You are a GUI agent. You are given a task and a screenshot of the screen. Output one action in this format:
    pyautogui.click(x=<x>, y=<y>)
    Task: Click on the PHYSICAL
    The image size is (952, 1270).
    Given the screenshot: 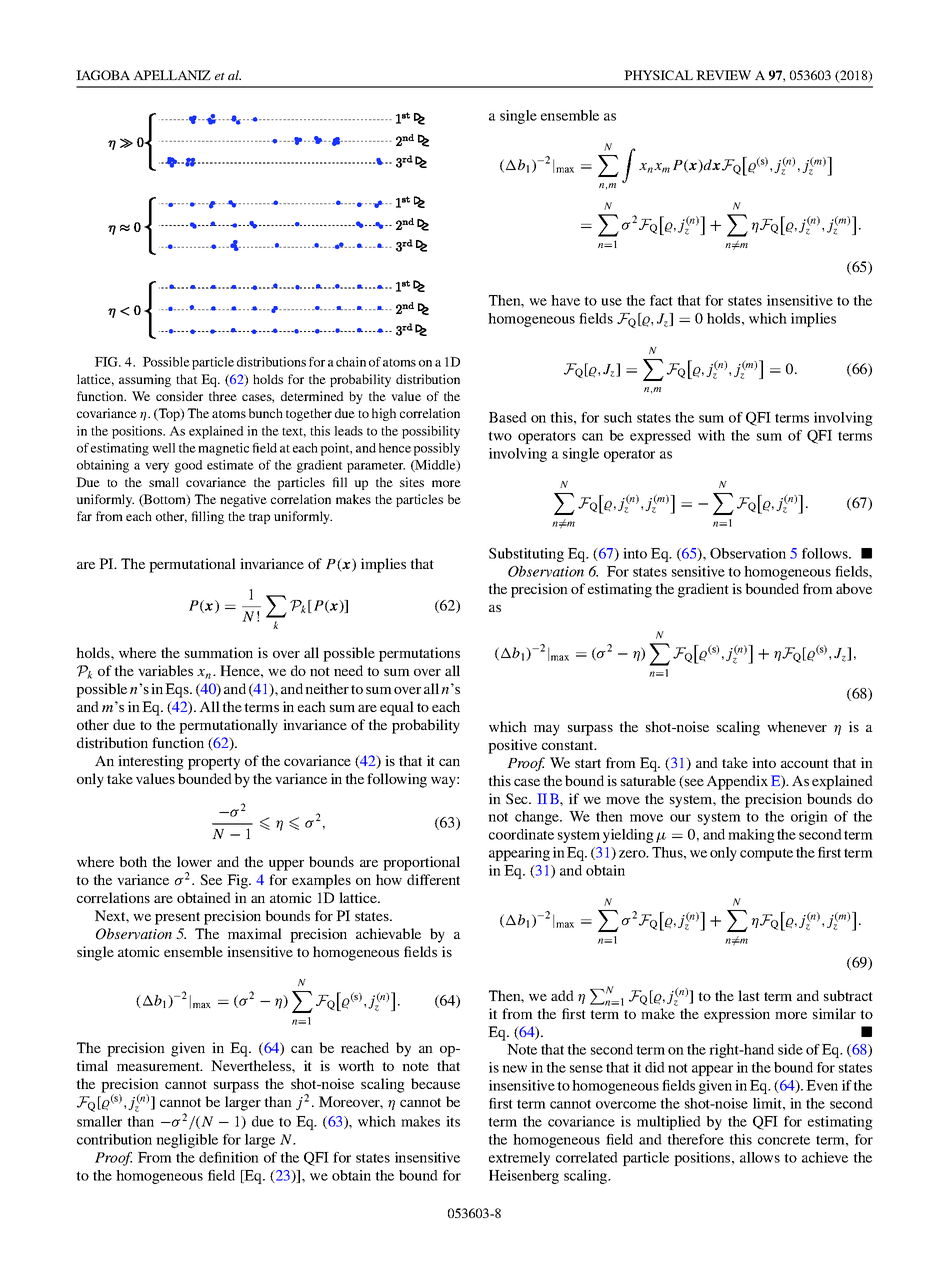 What is the action you would take?
    pyautogui.click(x=658, y=75)
